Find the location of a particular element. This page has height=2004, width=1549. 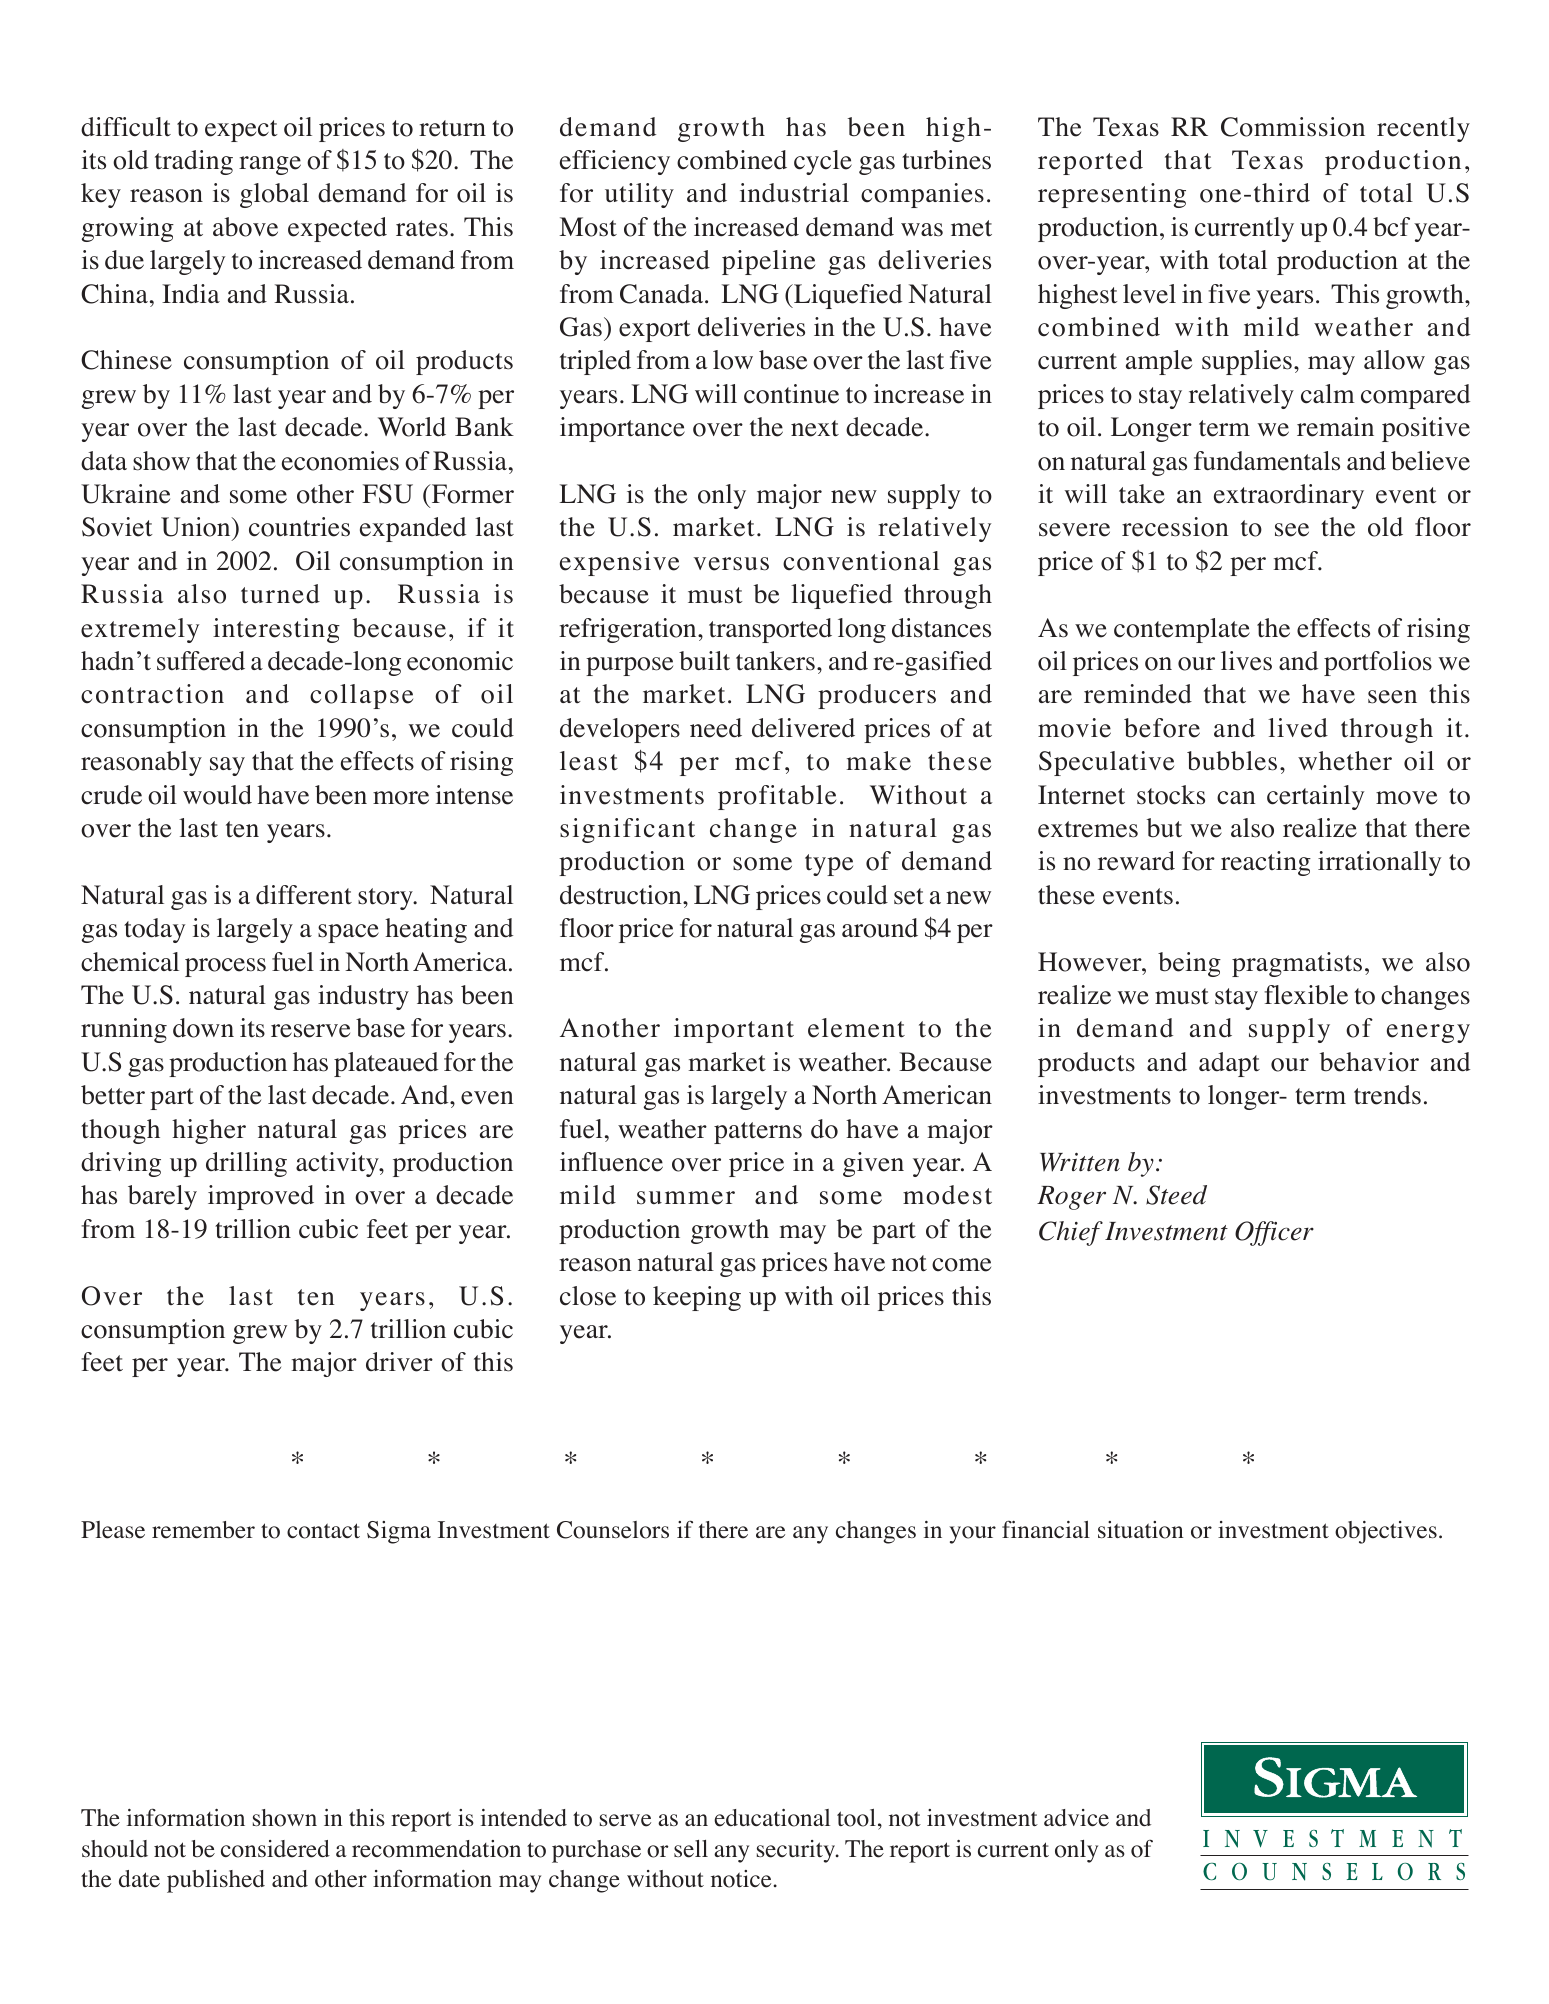

range is located at coordinates (270, 165).
